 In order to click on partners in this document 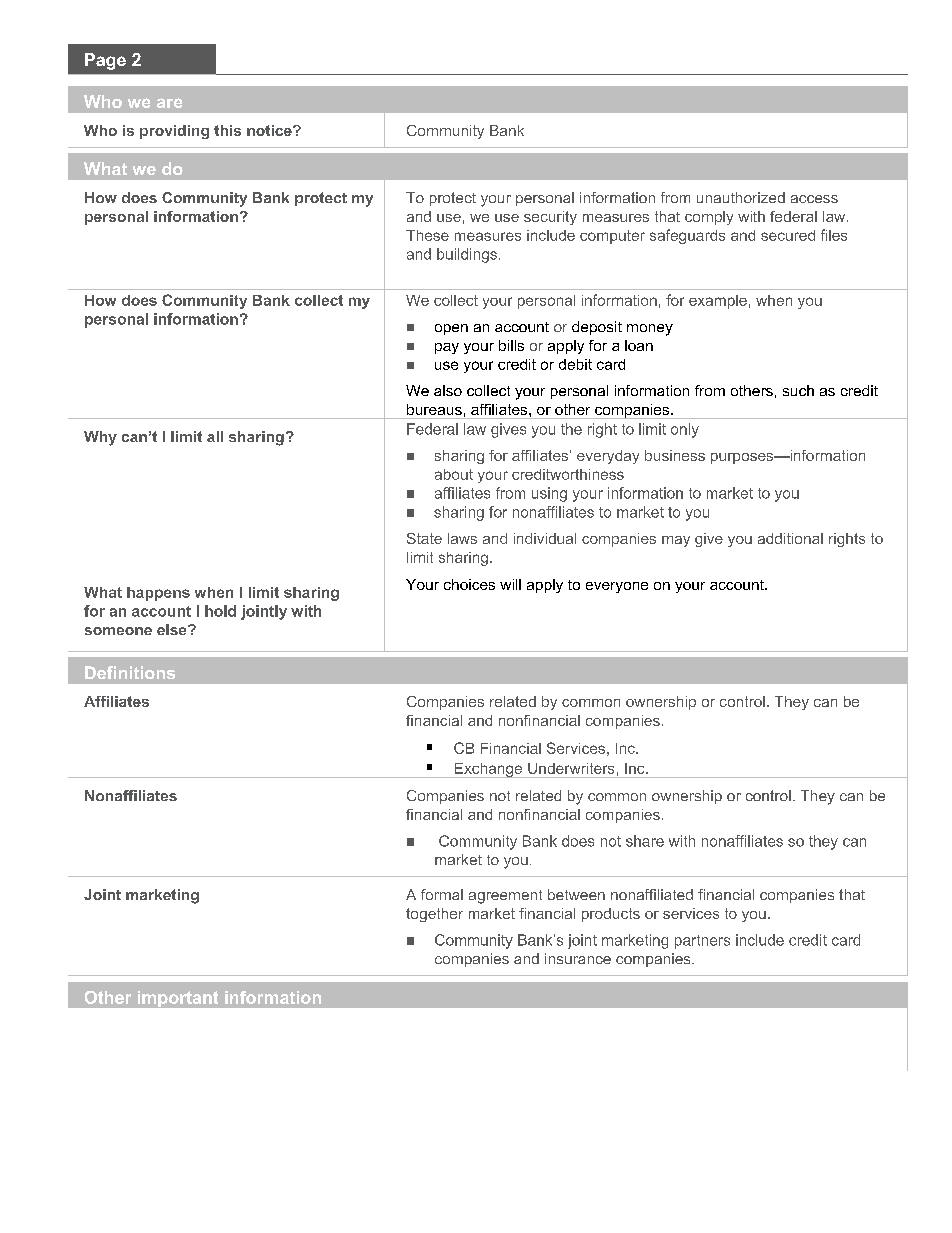, I will do `click(702, 942)`.
